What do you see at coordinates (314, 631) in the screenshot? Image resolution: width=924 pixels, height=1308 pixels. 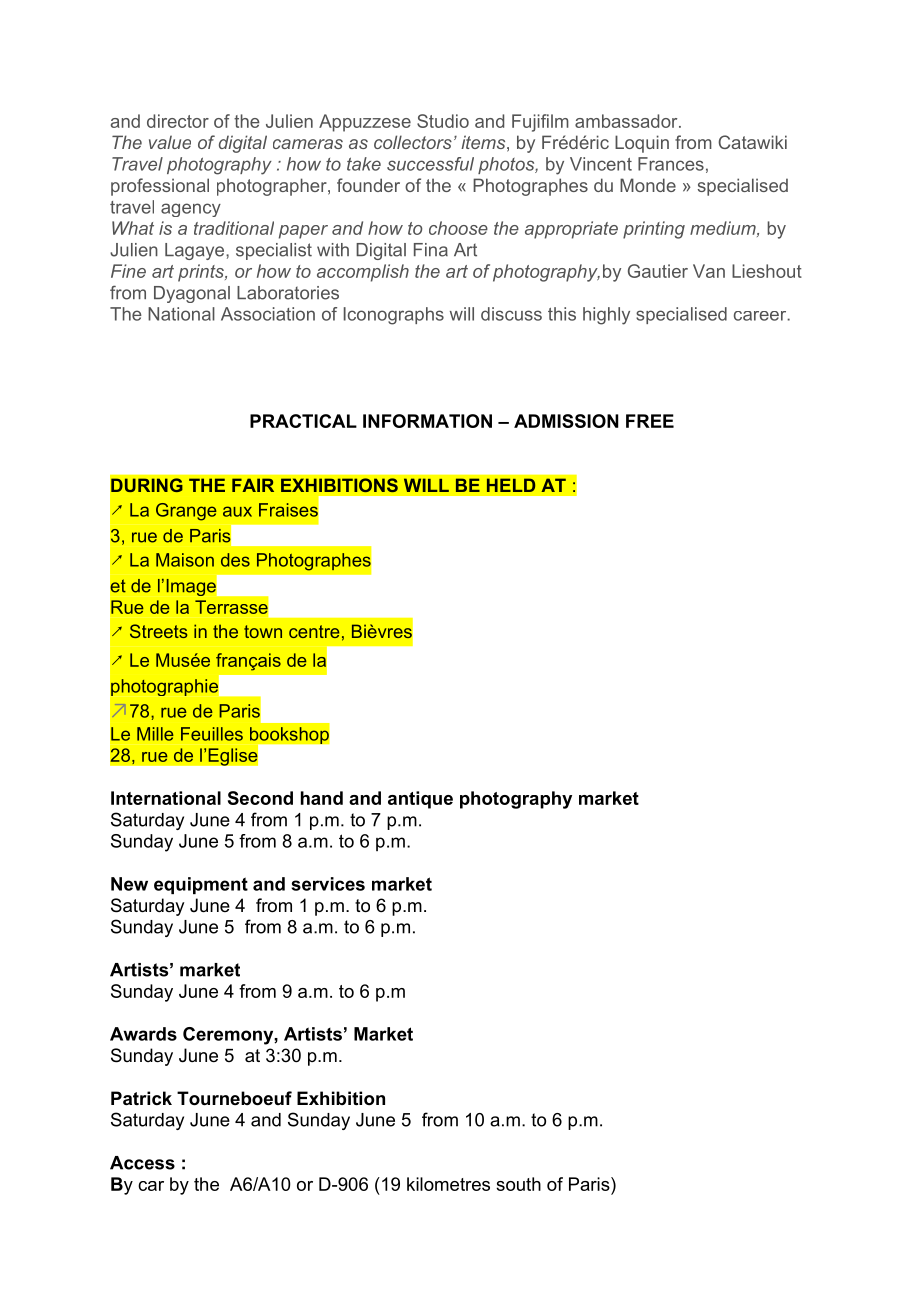 I see `centre` at bounding box center [314, 631].
